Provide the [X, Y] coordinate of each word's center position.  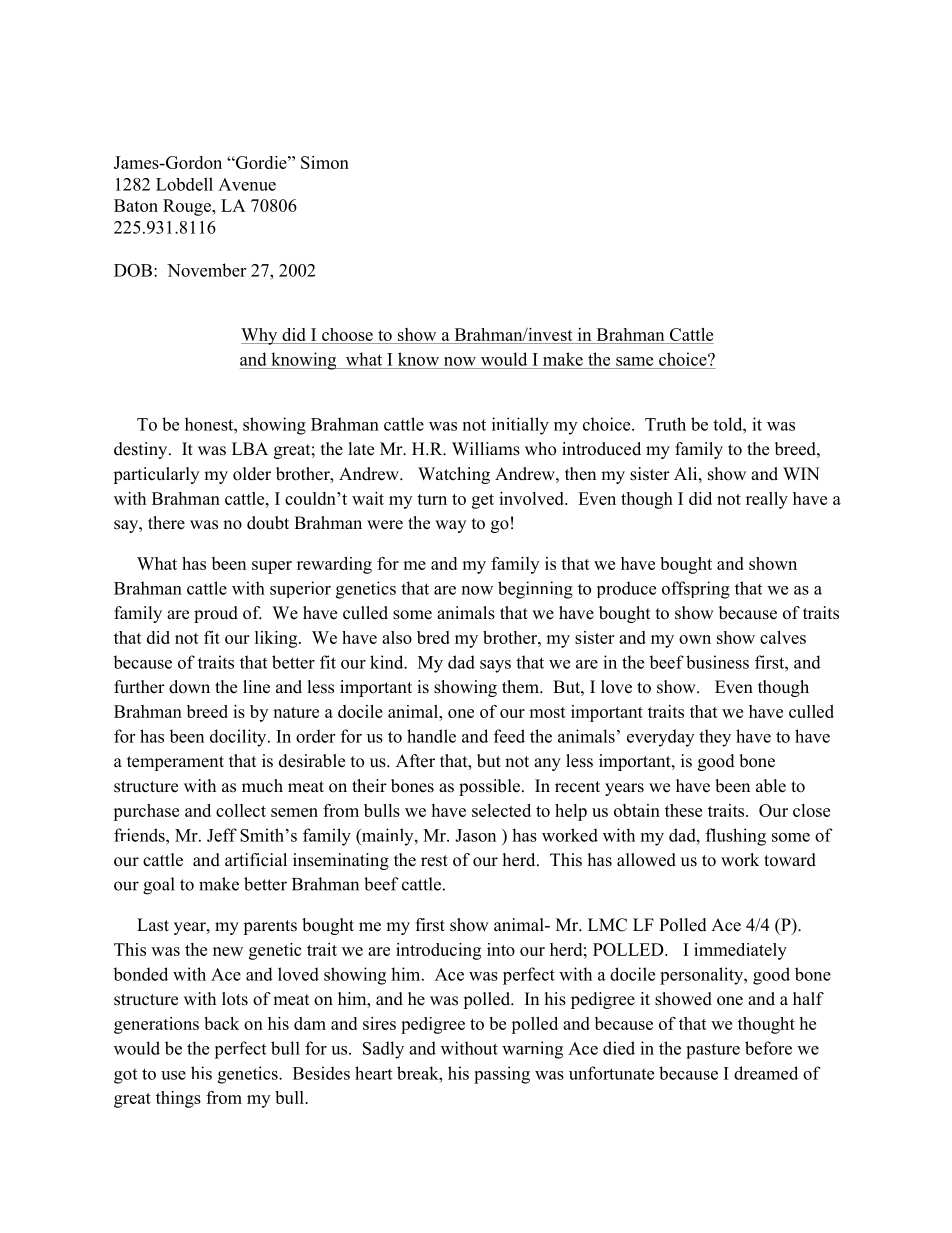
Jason [475, 835]
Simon [325, 162]
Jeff [222, 835]
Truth [665, 424]
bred [433, 637]
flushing [736, 837]
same [634, 361]
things [178, 1099]
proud [216, 614]
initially [520, 426]
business [717, 662]
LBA [250, 448]
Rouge [188, 207]
